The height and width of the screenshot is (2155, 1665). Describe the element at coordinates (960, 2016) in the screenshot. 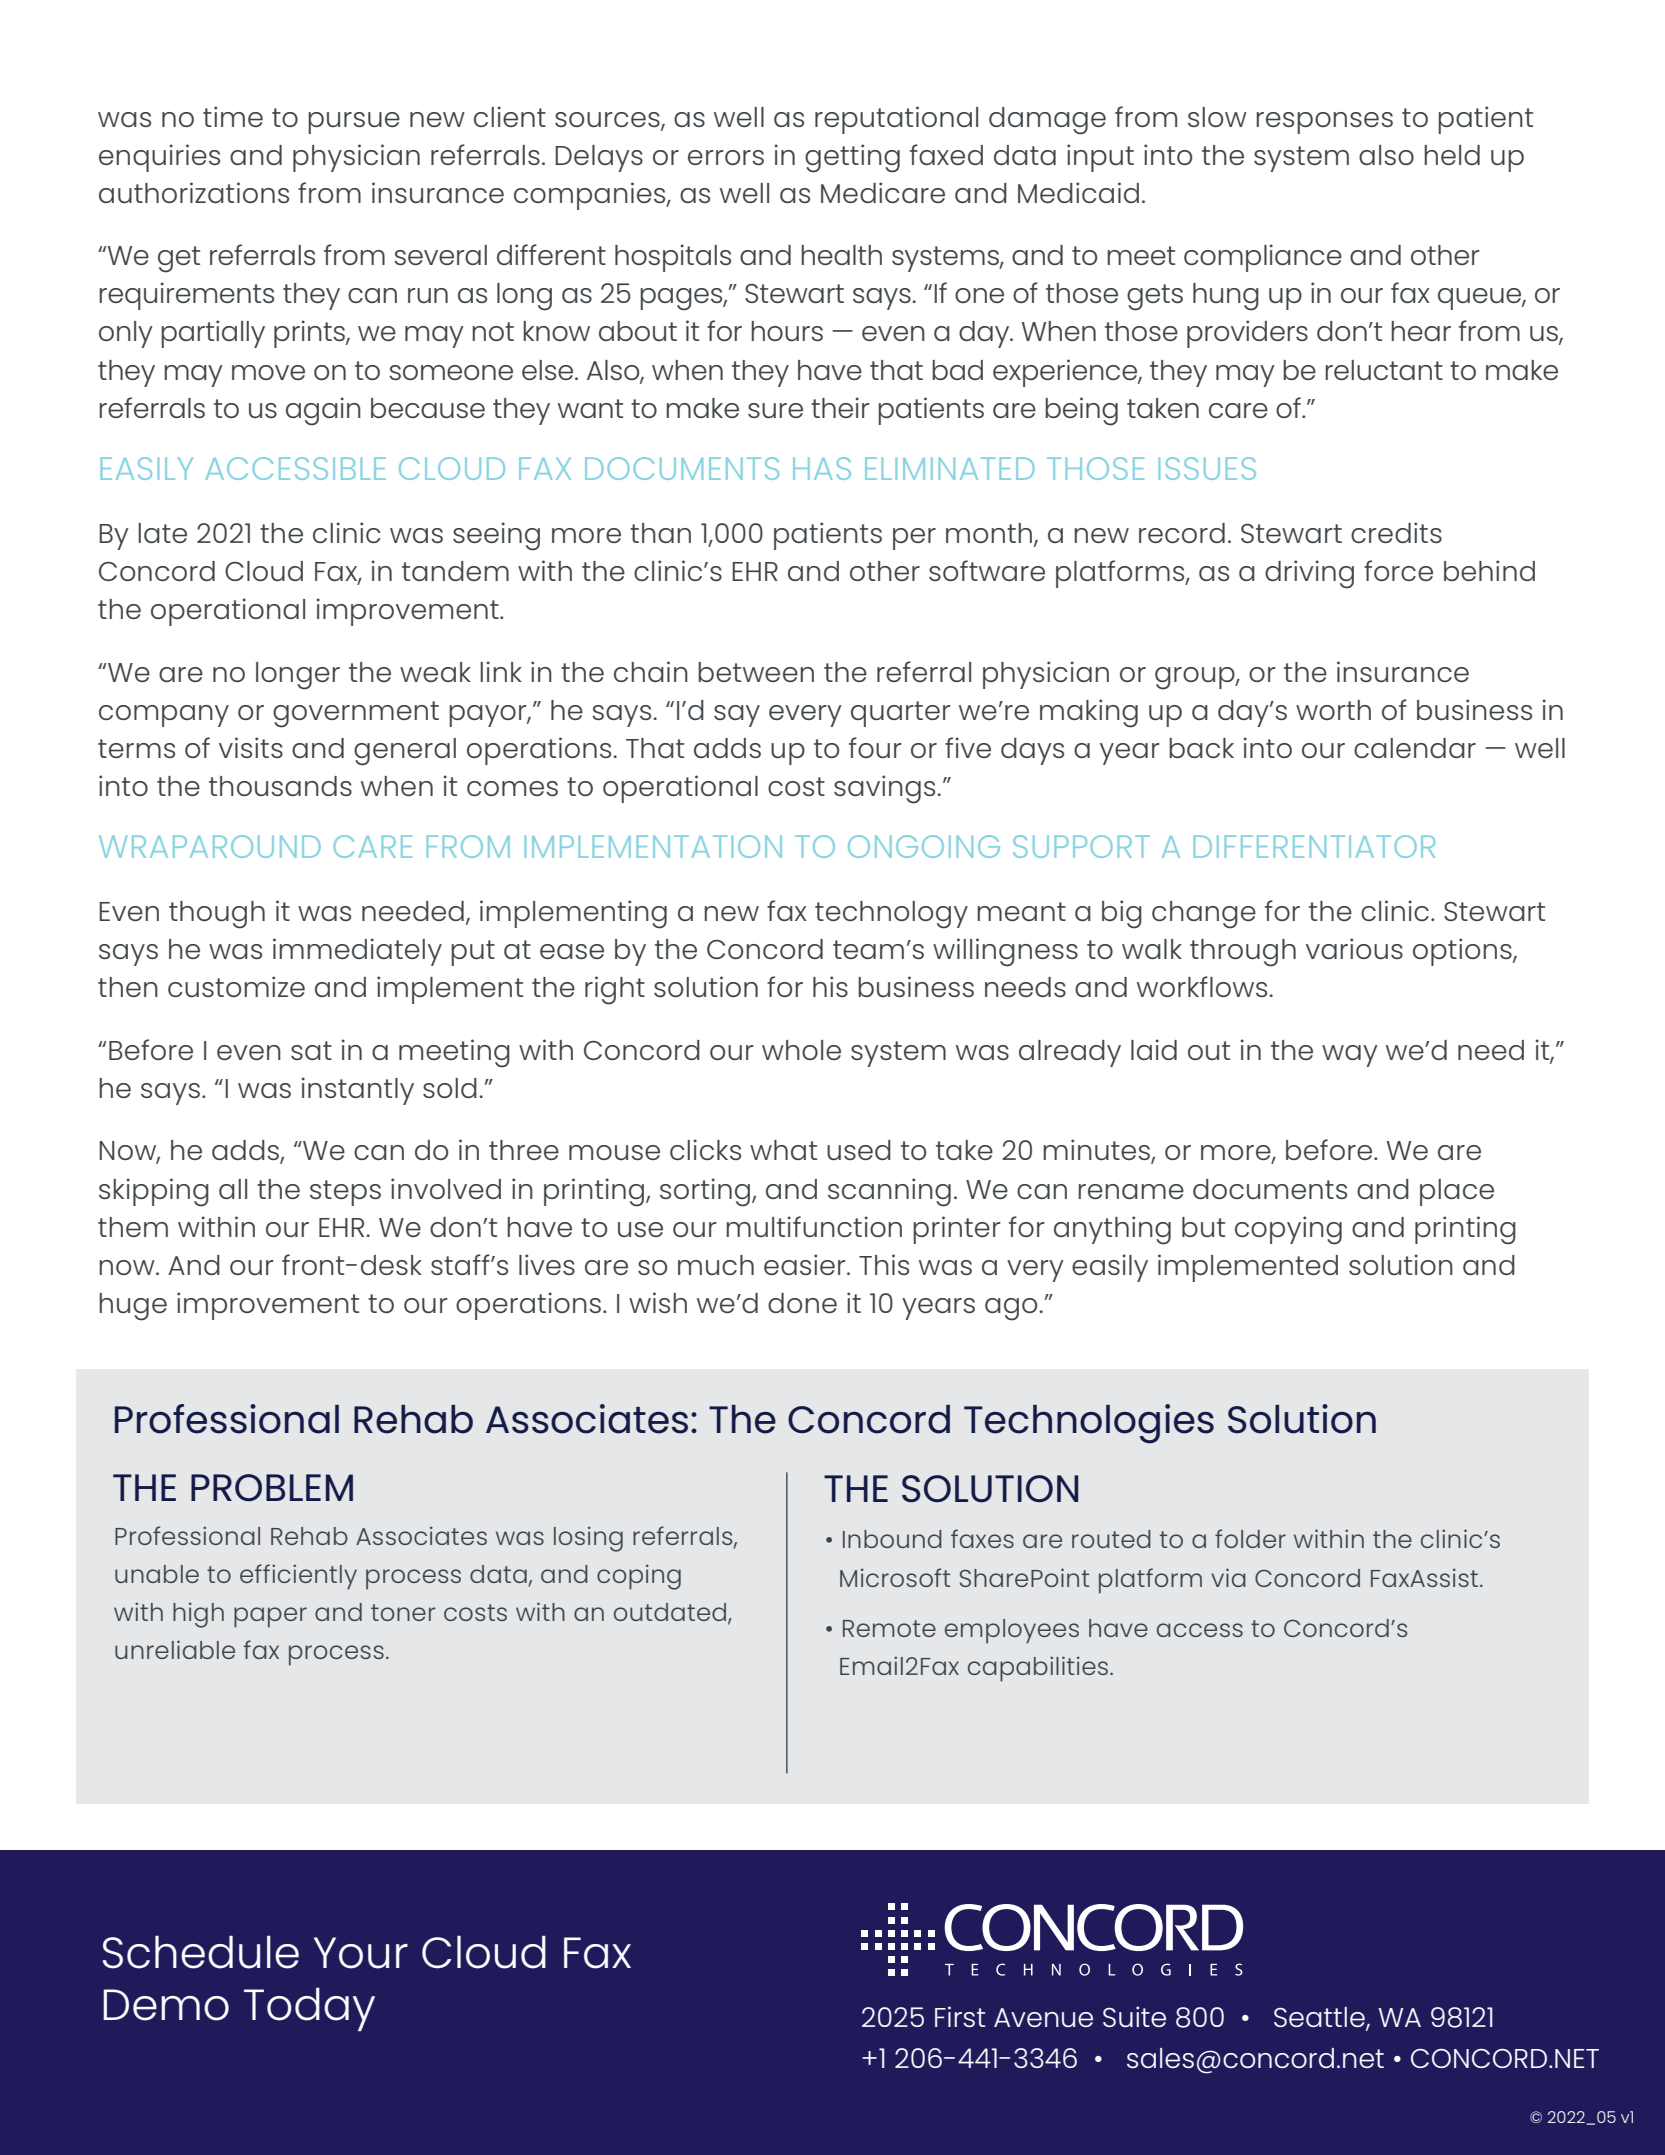

I see `First` at that location.
